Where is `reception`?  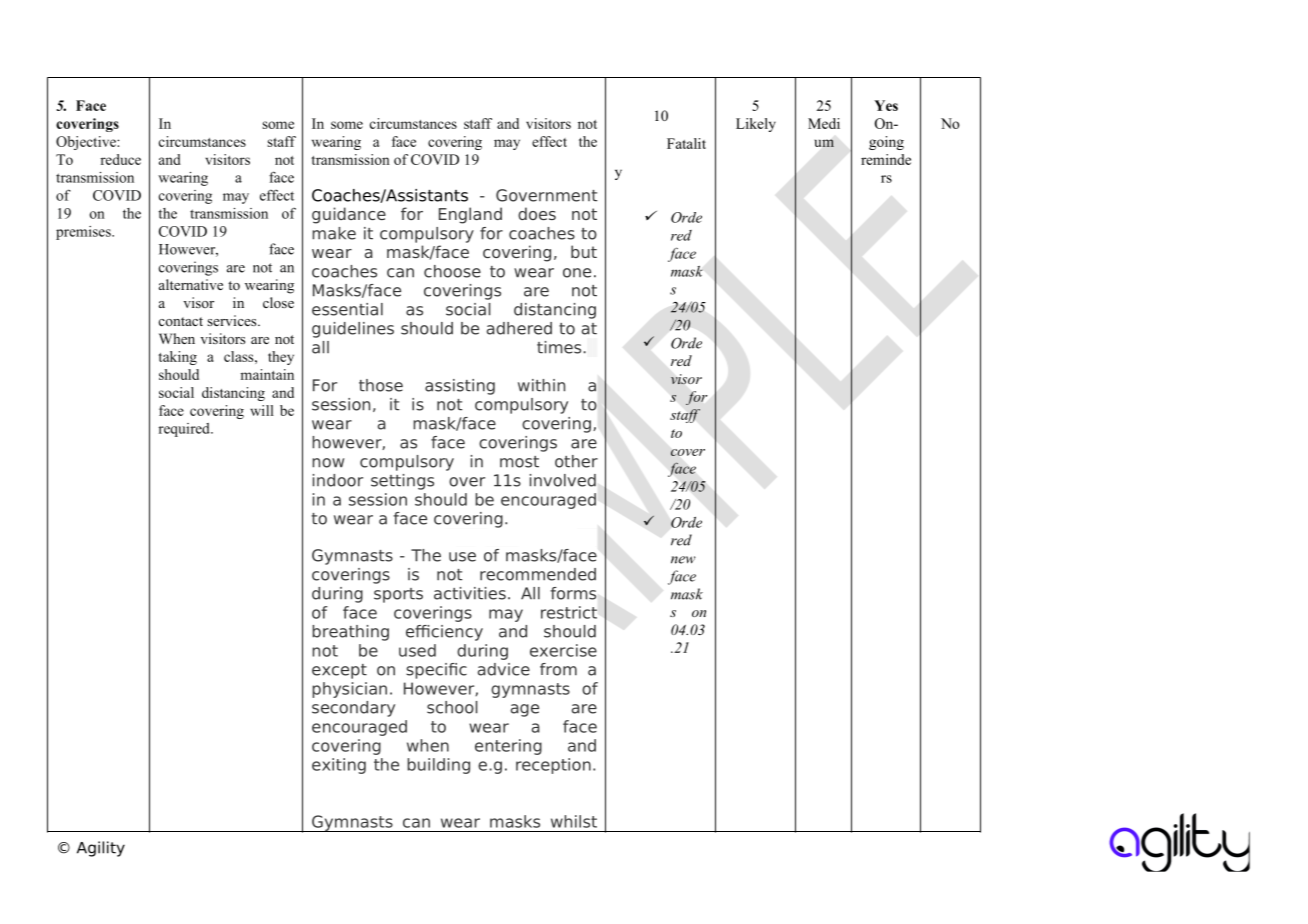 reception is located at coordinates (553, 766).
